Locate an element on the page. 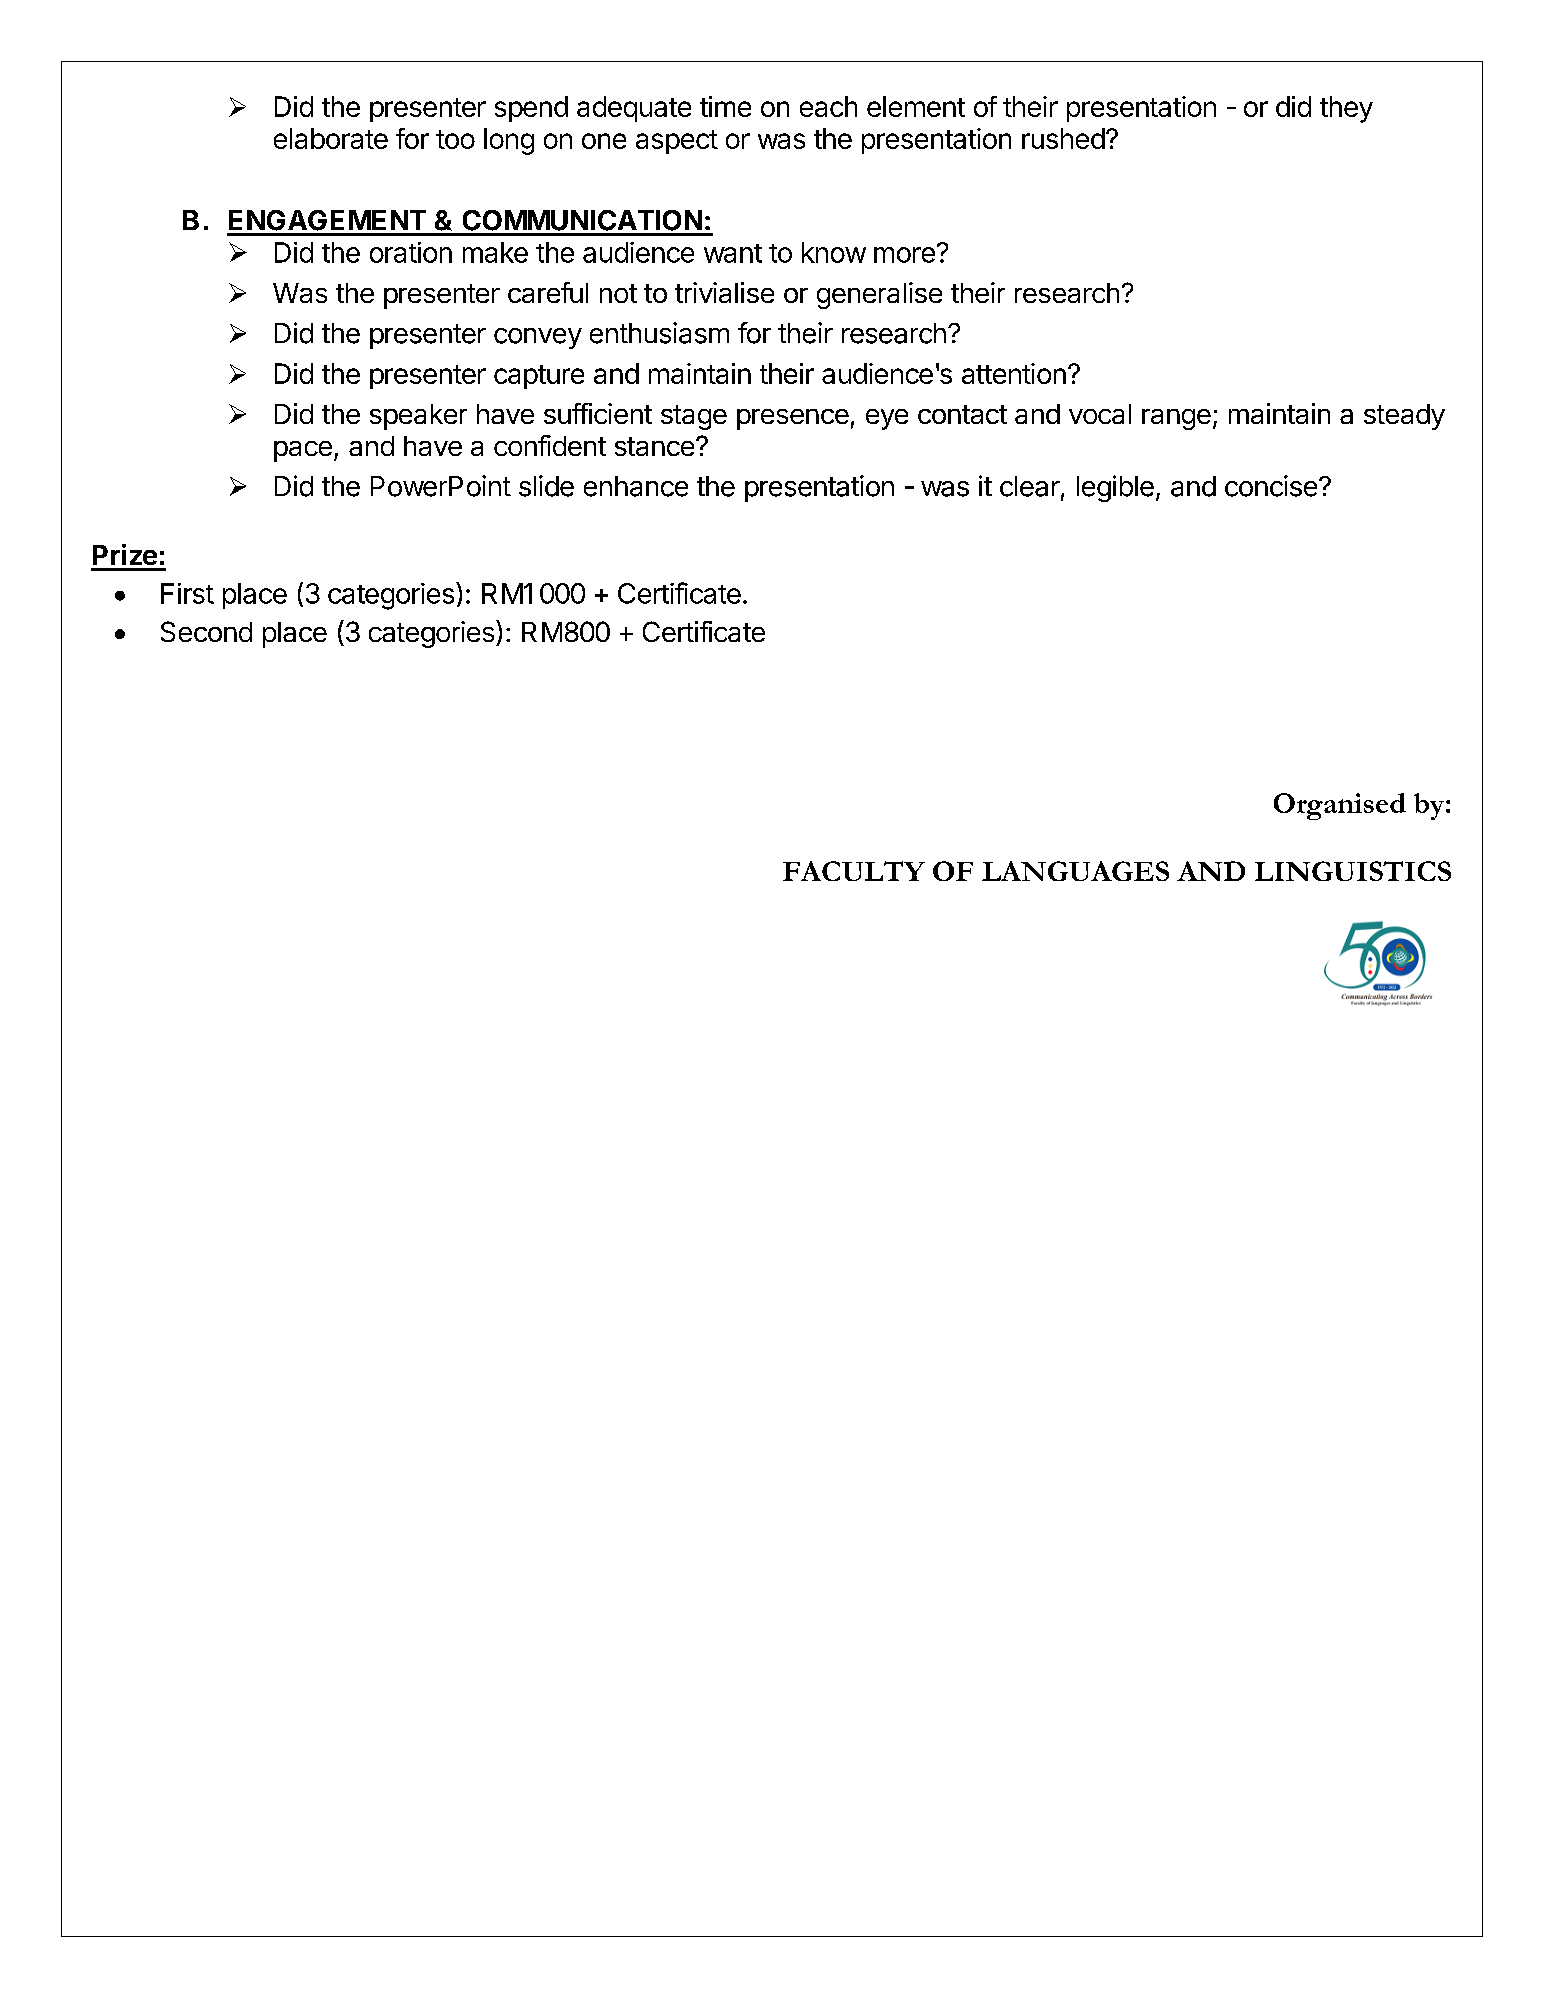  LANGUAGES is located at coordinates (1075, 871).
